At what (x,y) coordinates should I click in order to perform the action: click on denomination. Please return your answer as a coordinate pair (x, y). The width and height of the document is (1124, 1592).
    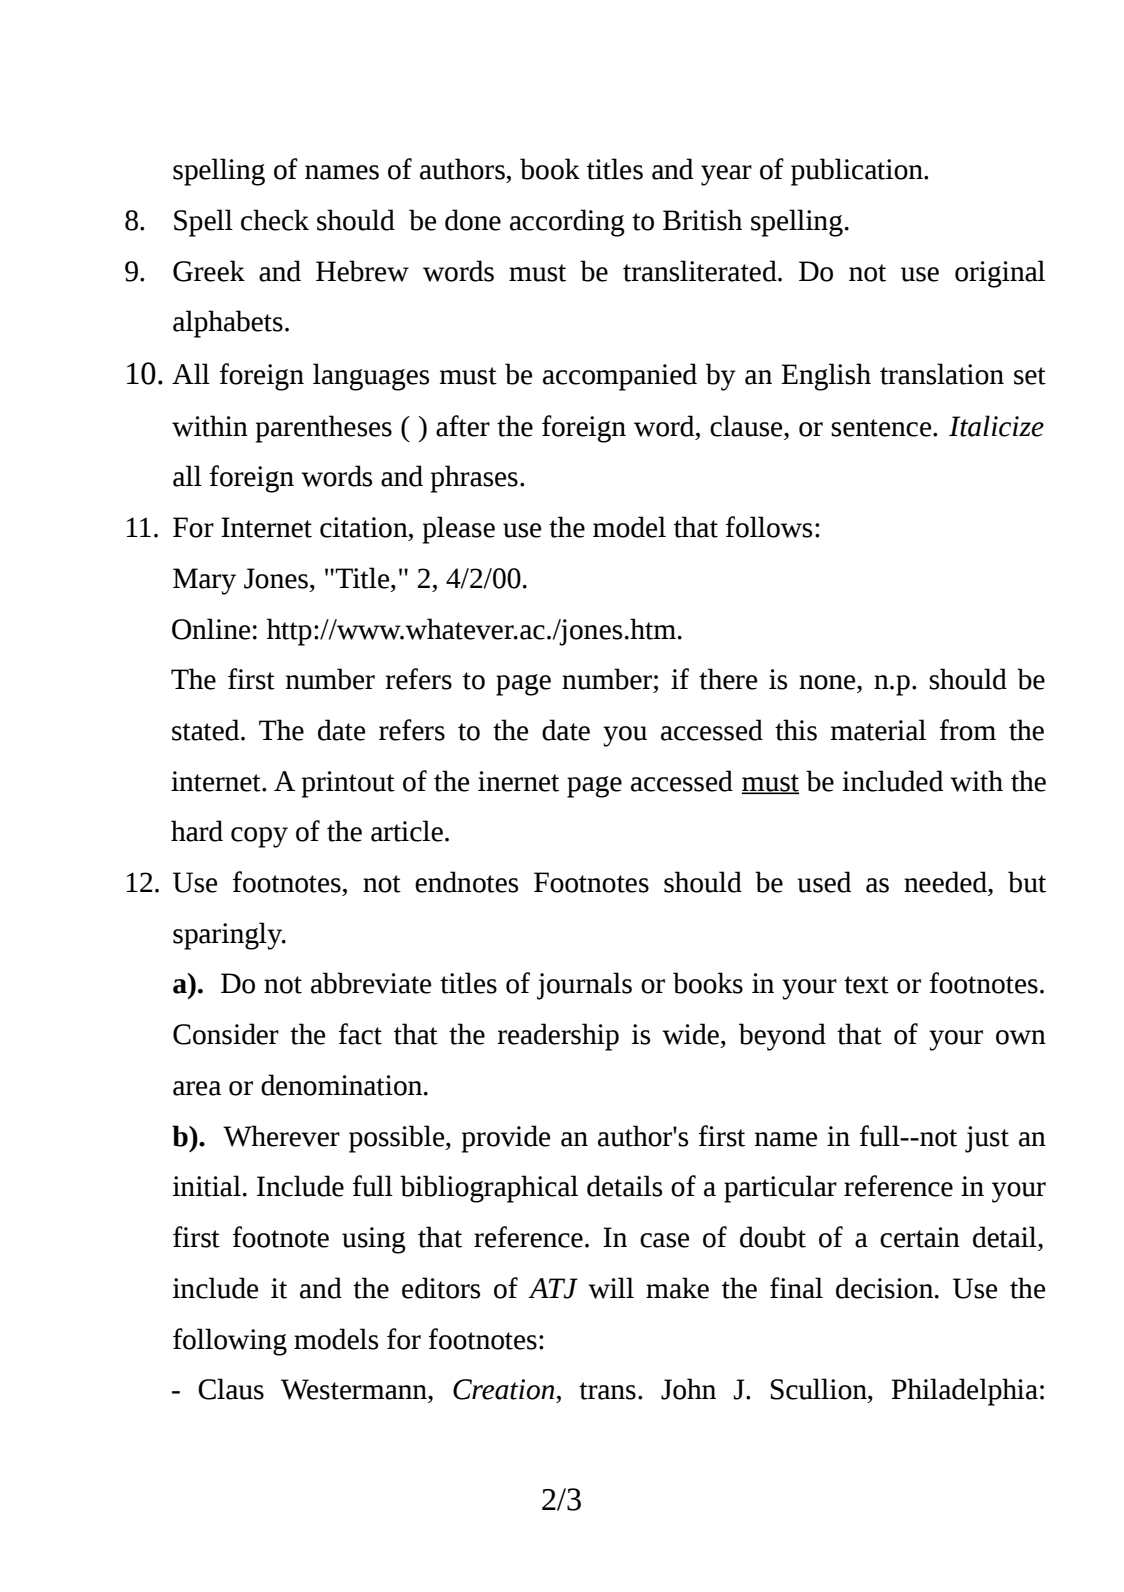
    Looking at the image, I should click on (341, 1085).
